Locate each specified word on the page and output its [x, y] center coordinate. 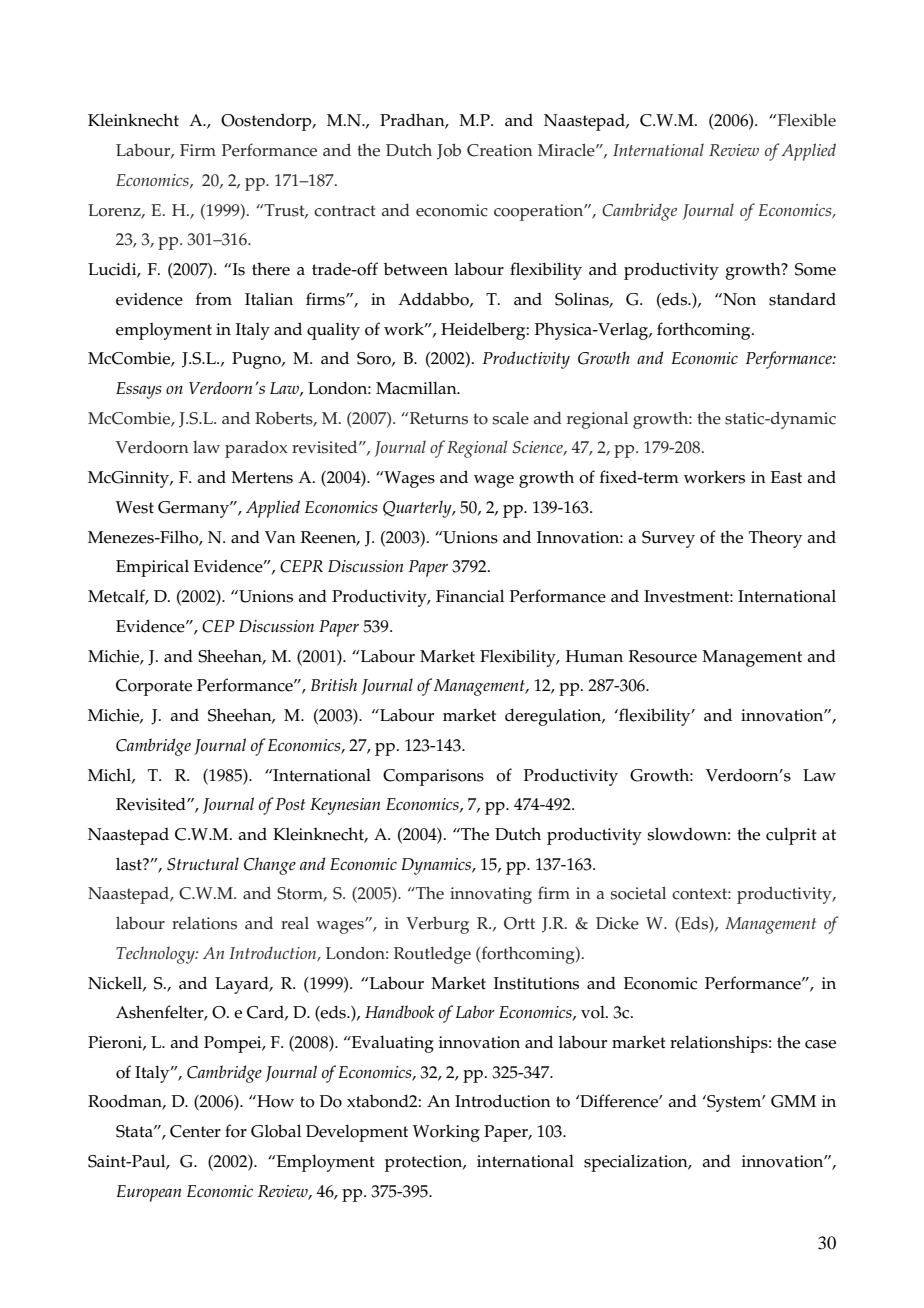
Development [357, 1133]
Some [815, 269]
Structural [203, 864]
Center [195, 1131]
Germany [194, 509]
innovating [491, 895]
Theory [775, 539]
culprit [791, 836]
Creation [500, 150]
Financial [470, 596]
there [271, 269]
